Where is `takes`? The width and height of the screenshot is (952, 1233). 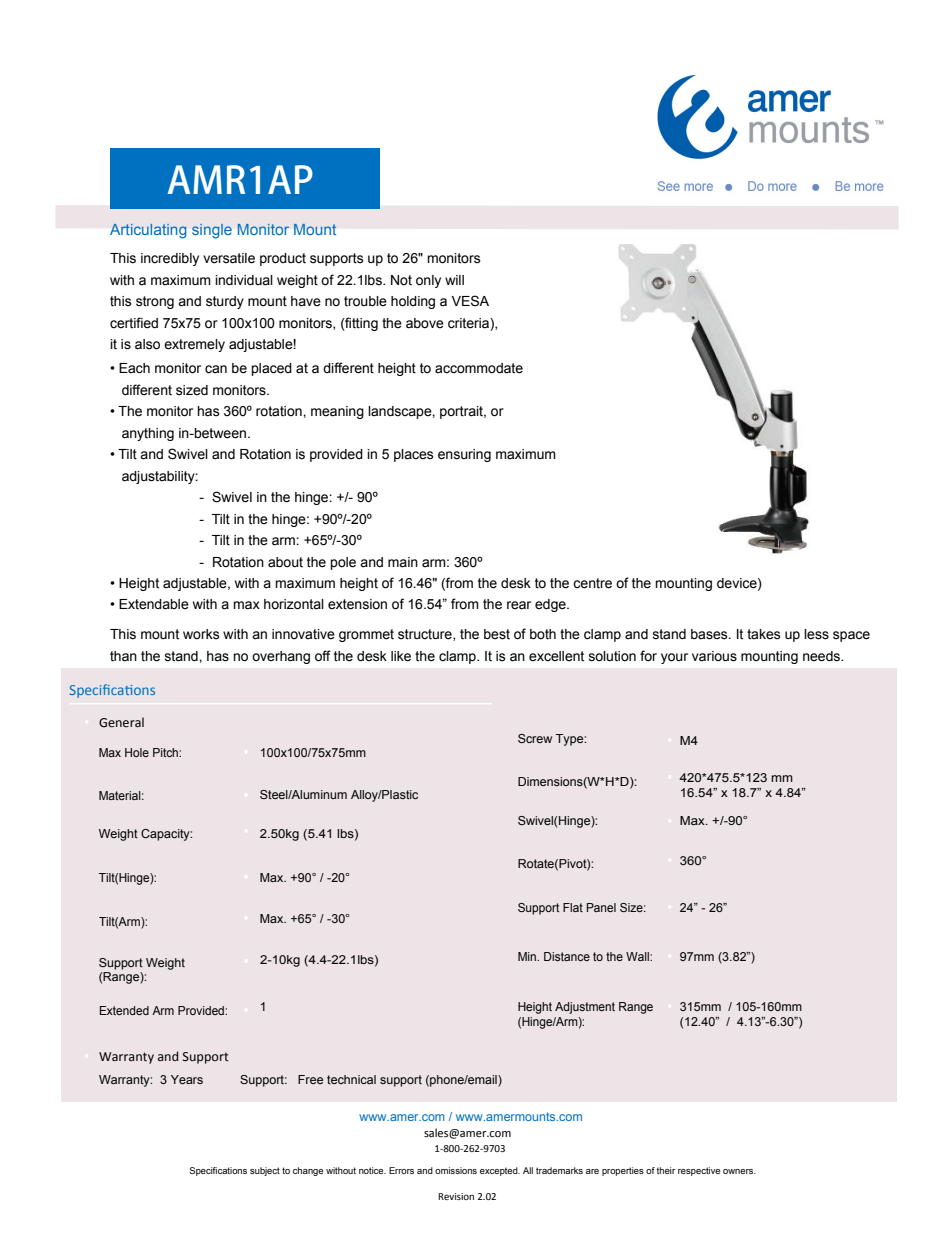
takes is located at coordinates (764, 634).
